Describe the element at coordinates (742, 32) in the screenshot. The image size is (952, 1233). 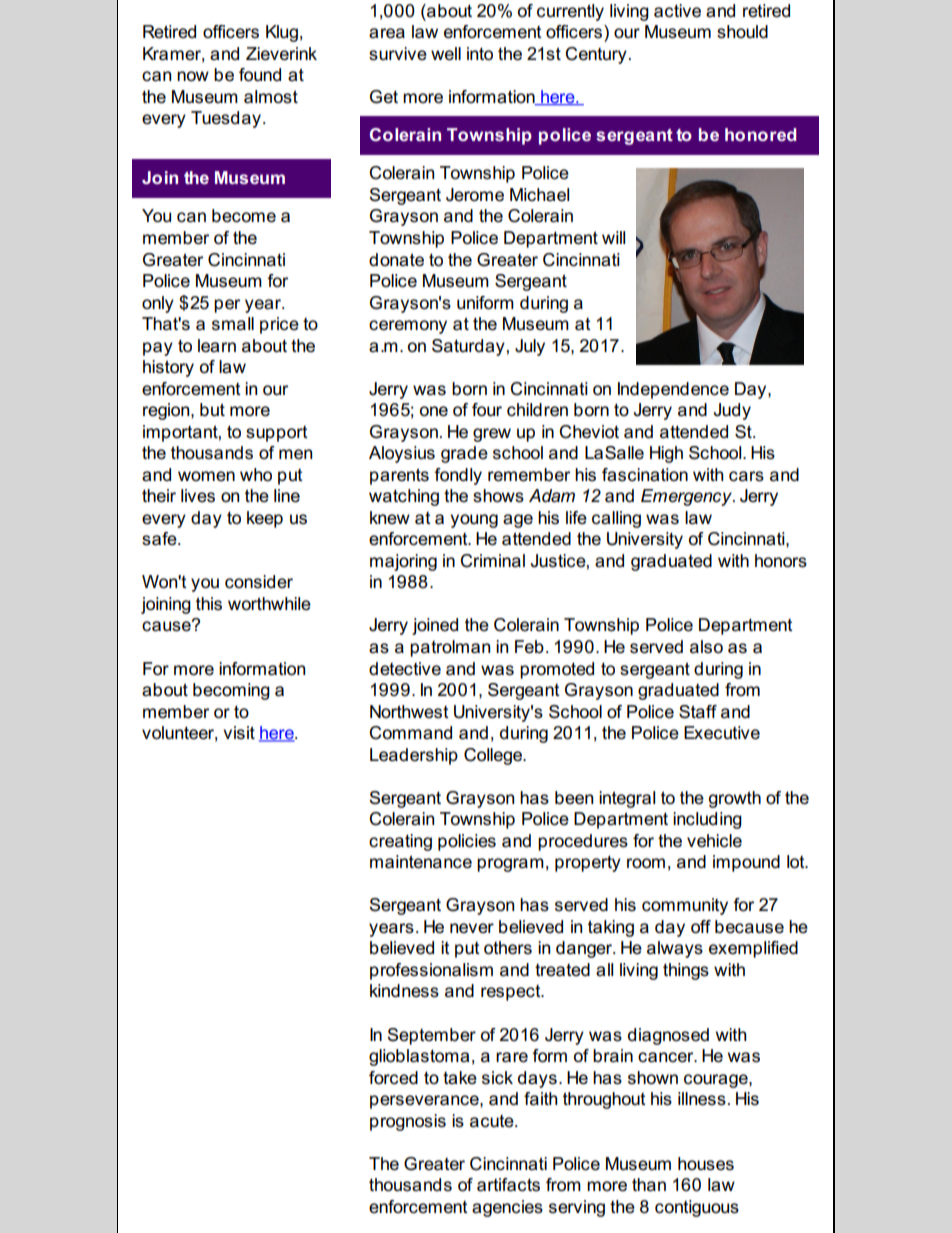
I see `should` at that location.
